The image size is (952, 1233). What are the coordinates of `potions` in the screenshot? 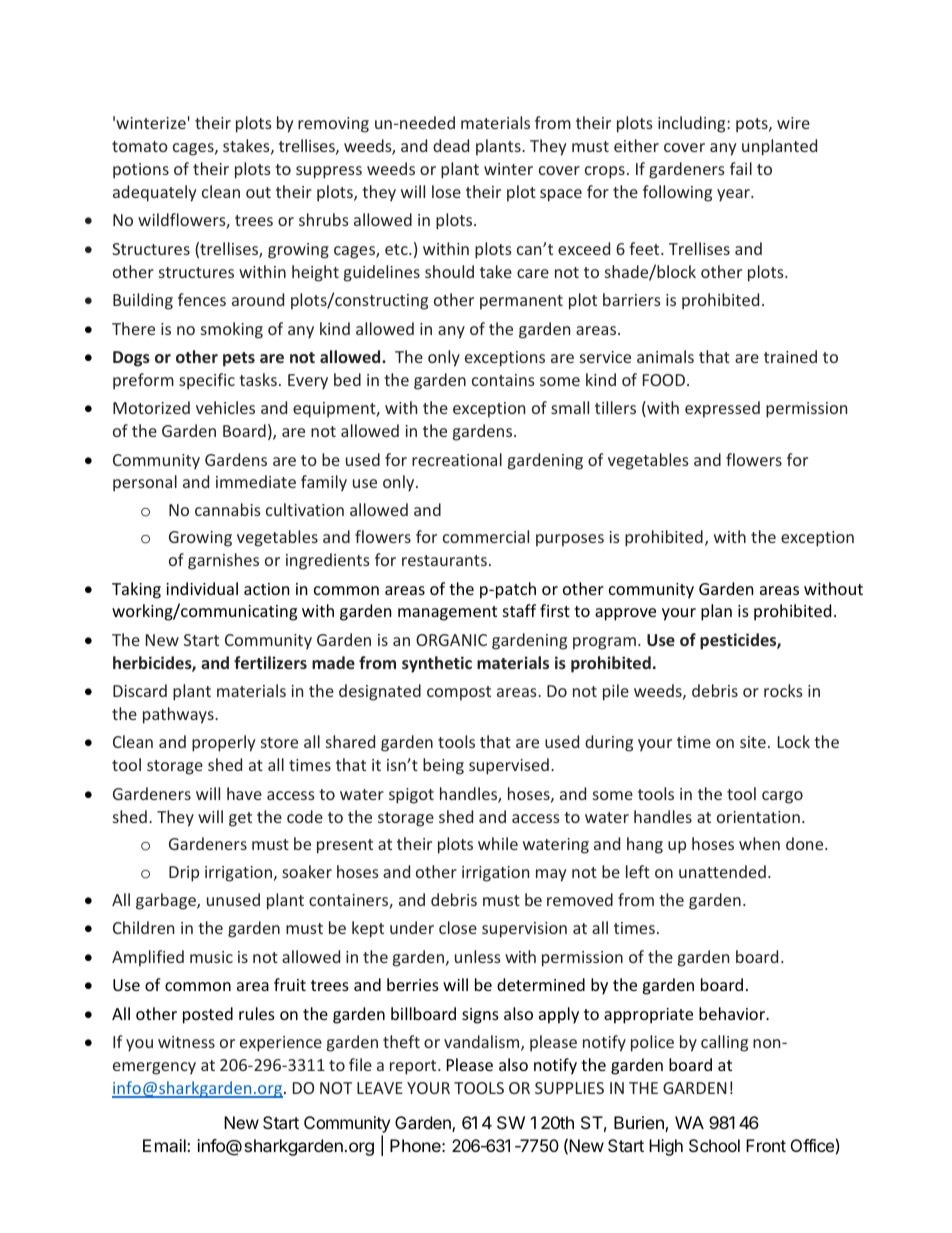 It's located at (141, 171).
